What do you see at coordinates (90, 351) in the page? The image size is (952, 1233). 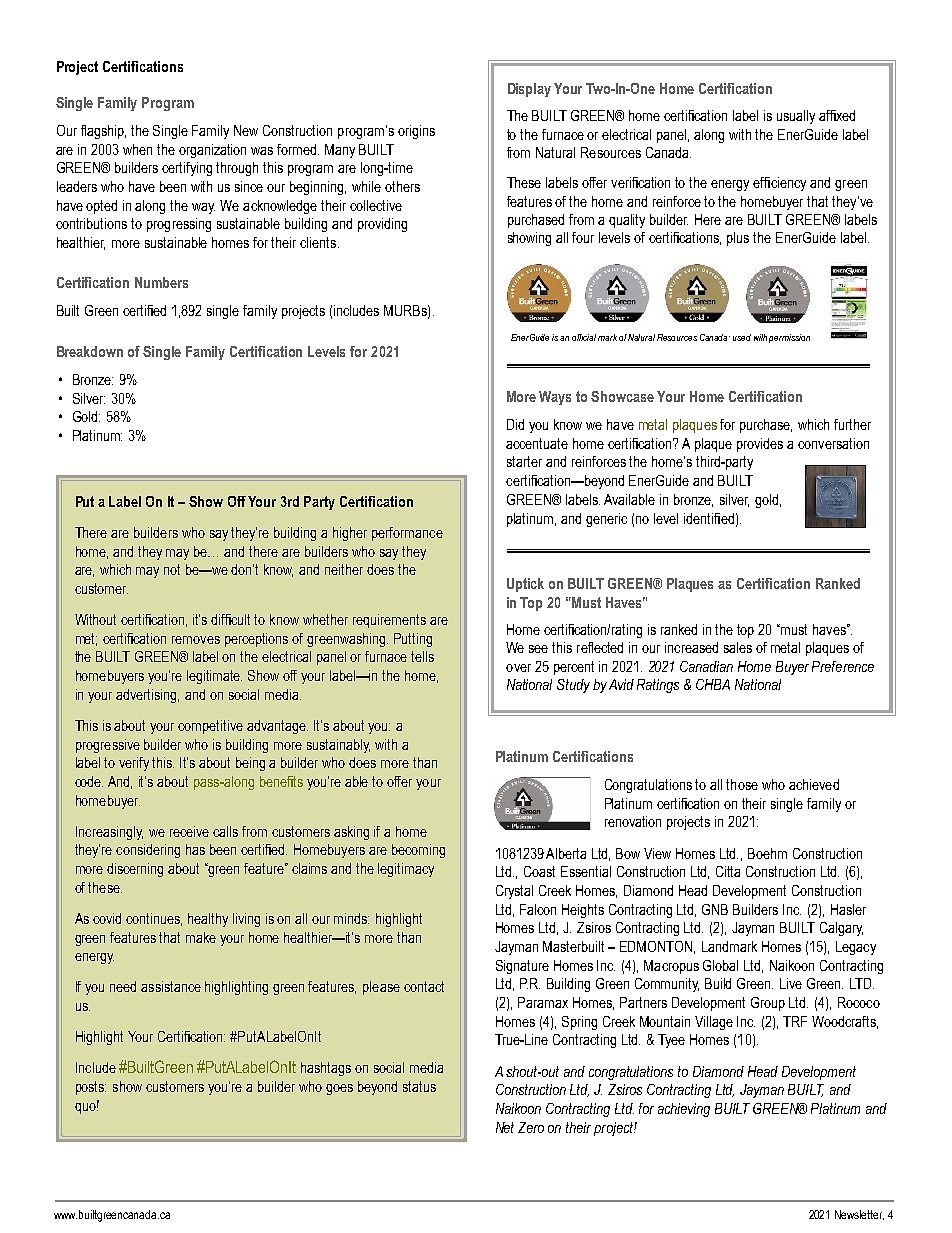 I see `Breakdown` at bounding box center [90, 351].
